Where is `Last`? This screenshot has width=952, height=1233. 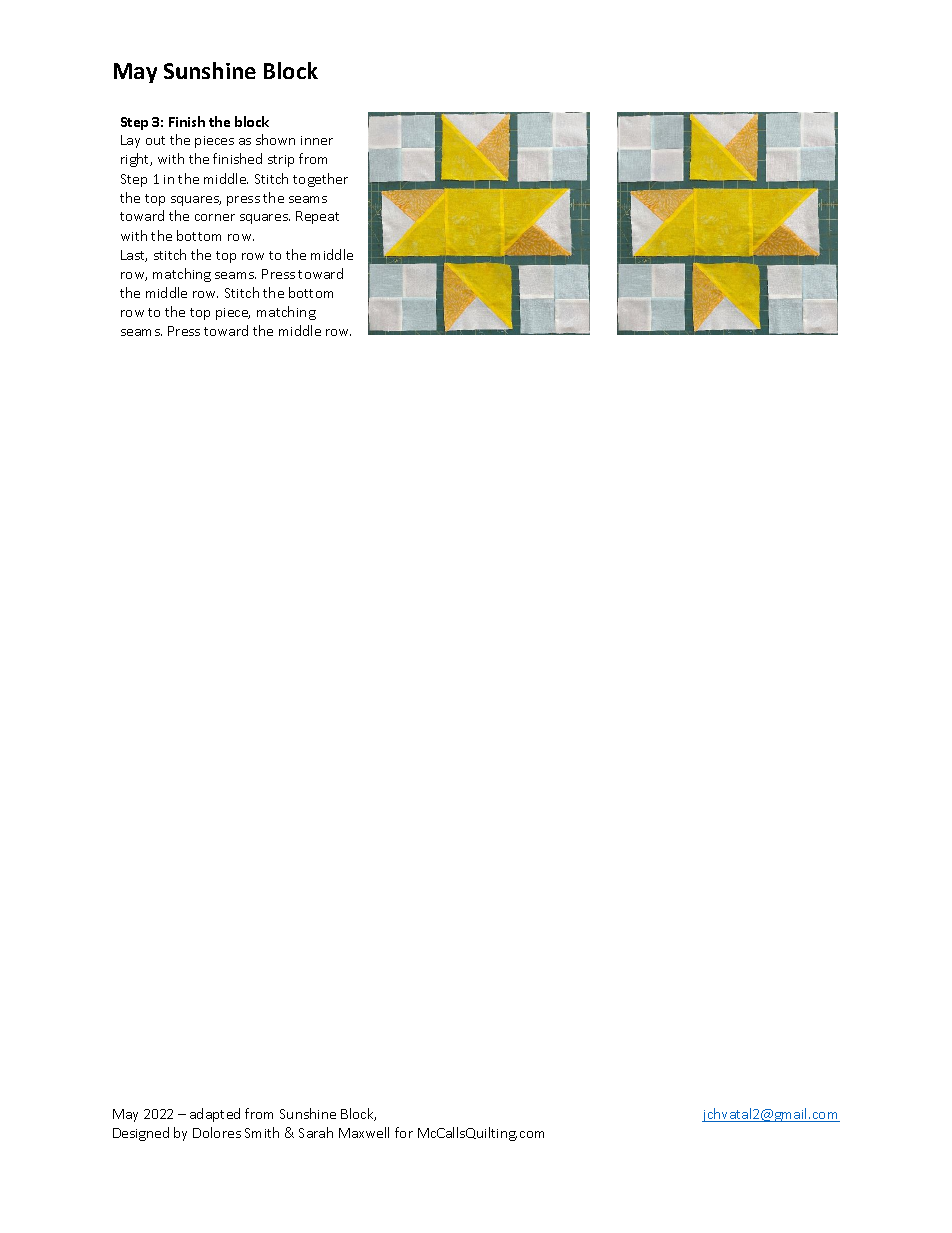
Last is located at coordinates (134, 256).
